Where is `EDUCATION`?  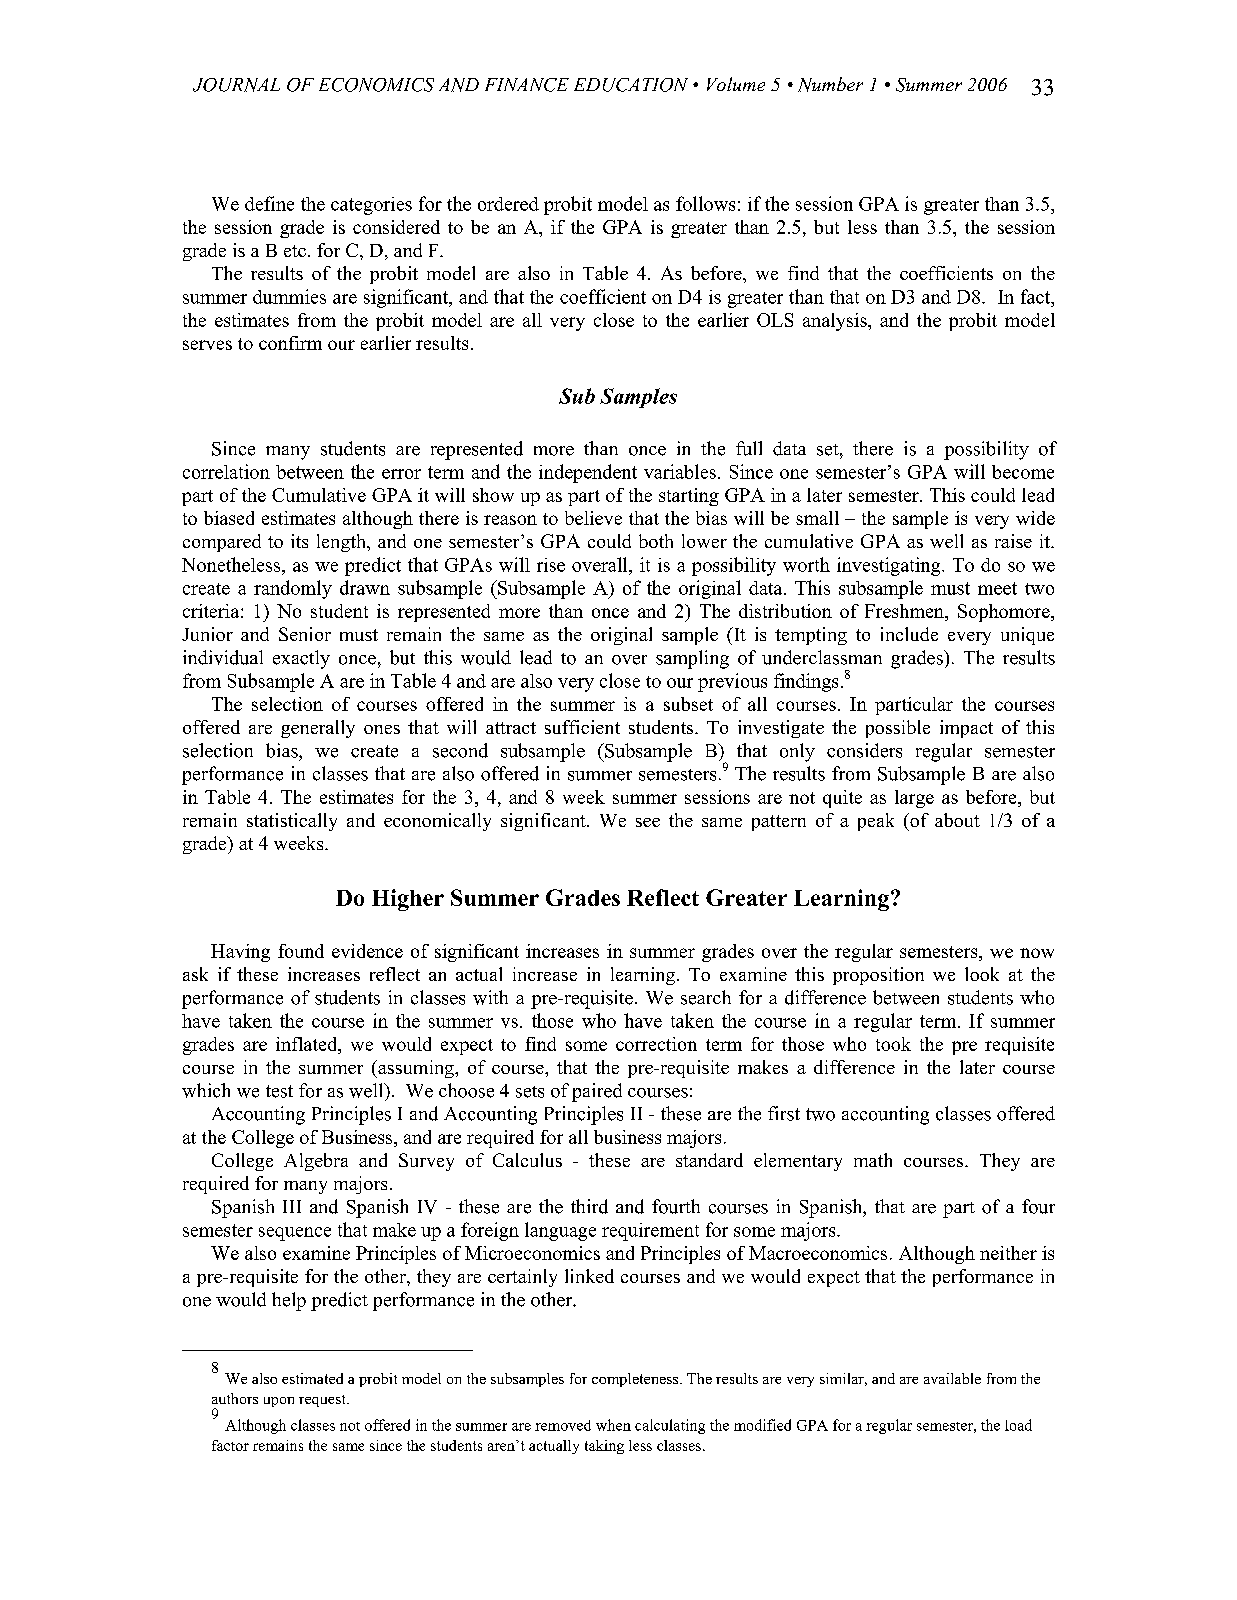 EDUCATION is located at coordinates (631, 85).
